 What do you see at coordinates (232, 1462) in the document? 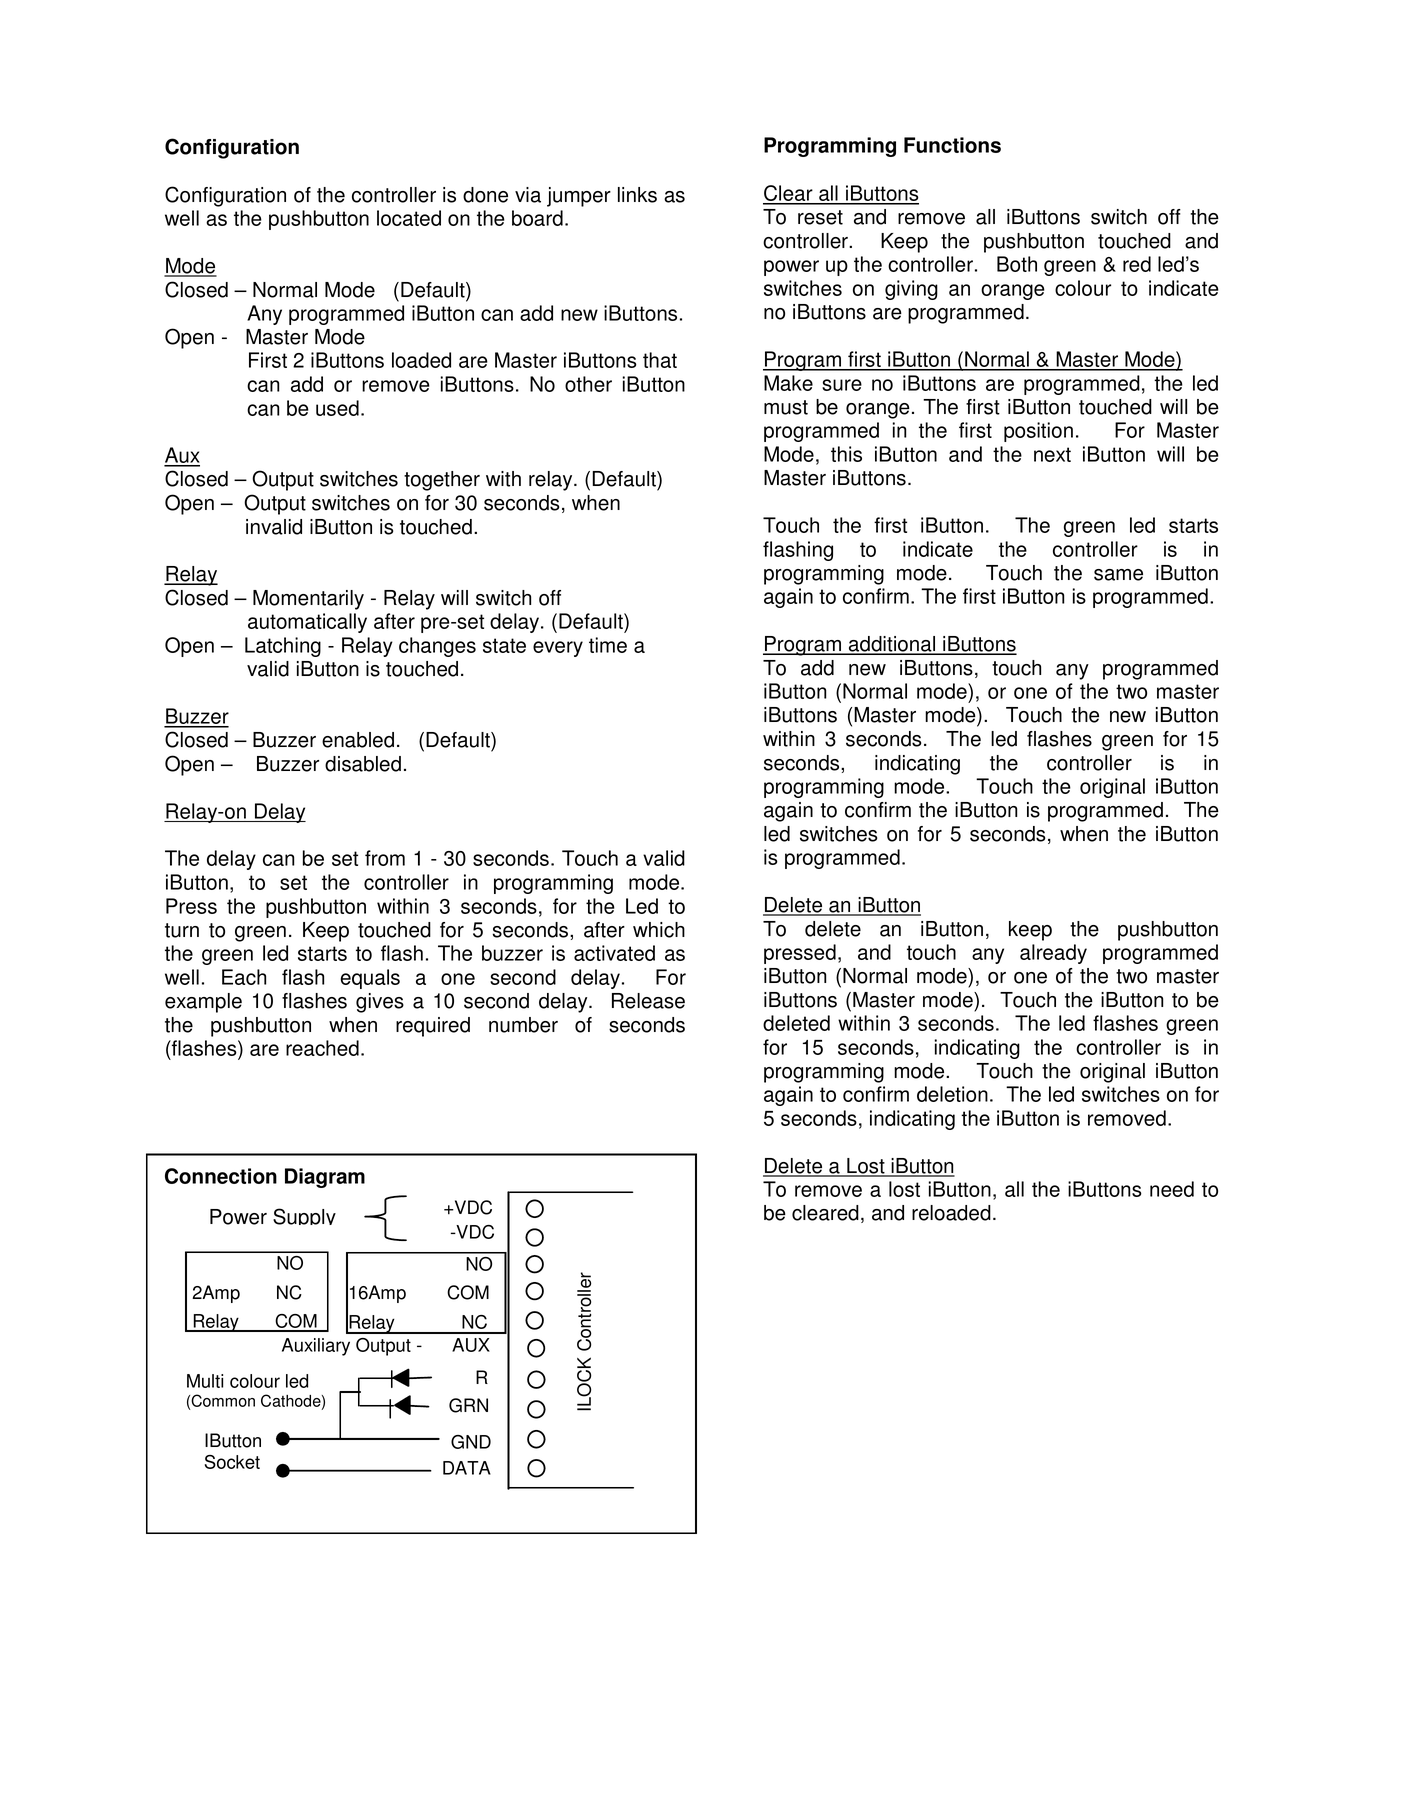
I see `Socket` at bounding box center [232, 1462].
